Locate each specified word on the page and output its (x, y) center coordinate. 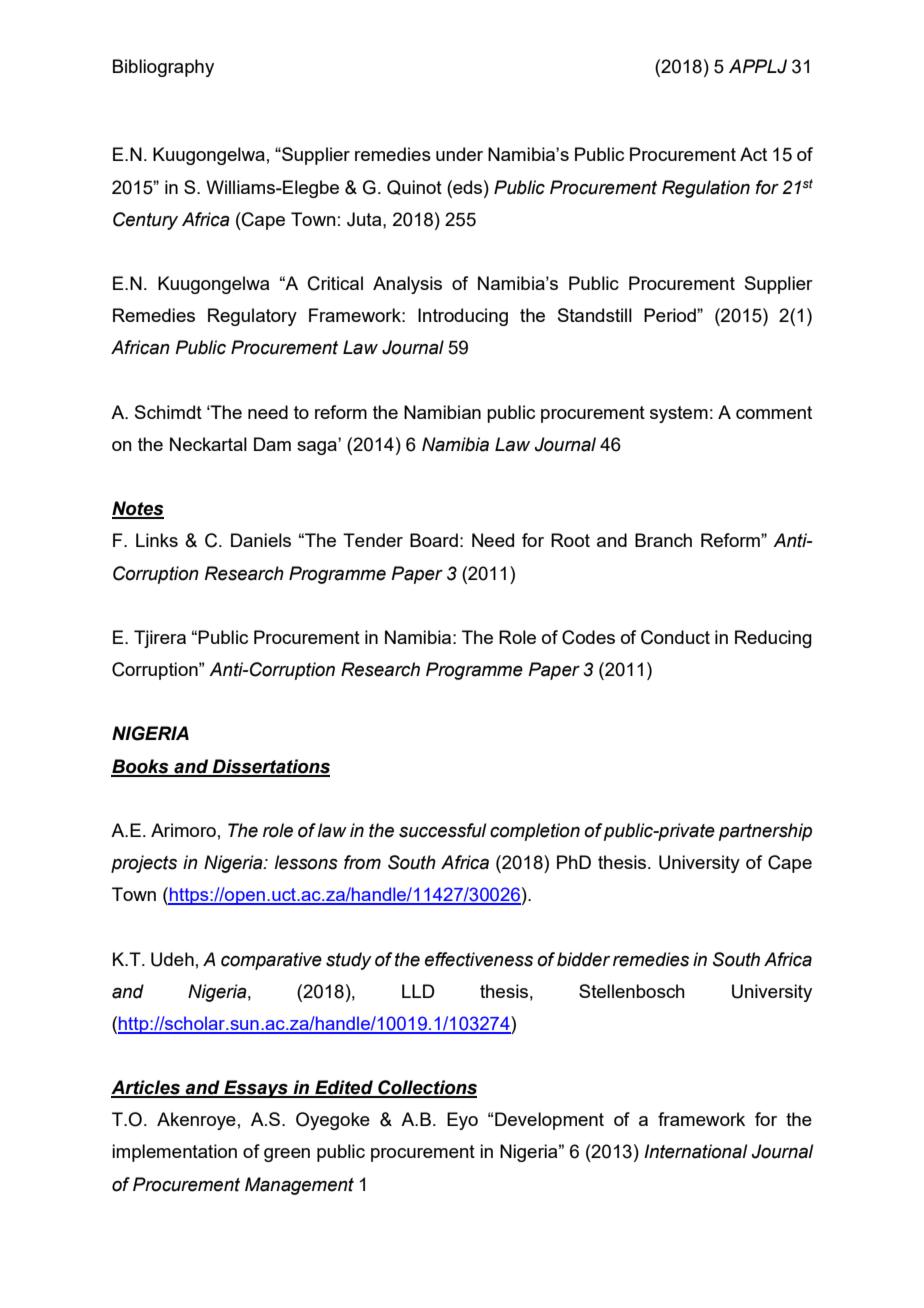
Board (434, 540)
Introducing (463, 317)
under (459, 154)
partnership (765, 832)
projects (144, 864)
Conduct (675, 637)
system (679, 414)
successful (442, 830)
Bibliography (163, 68)
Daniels (261, 540)
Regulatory (252, 317)
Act (753, 154)
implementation (174, 1153)
